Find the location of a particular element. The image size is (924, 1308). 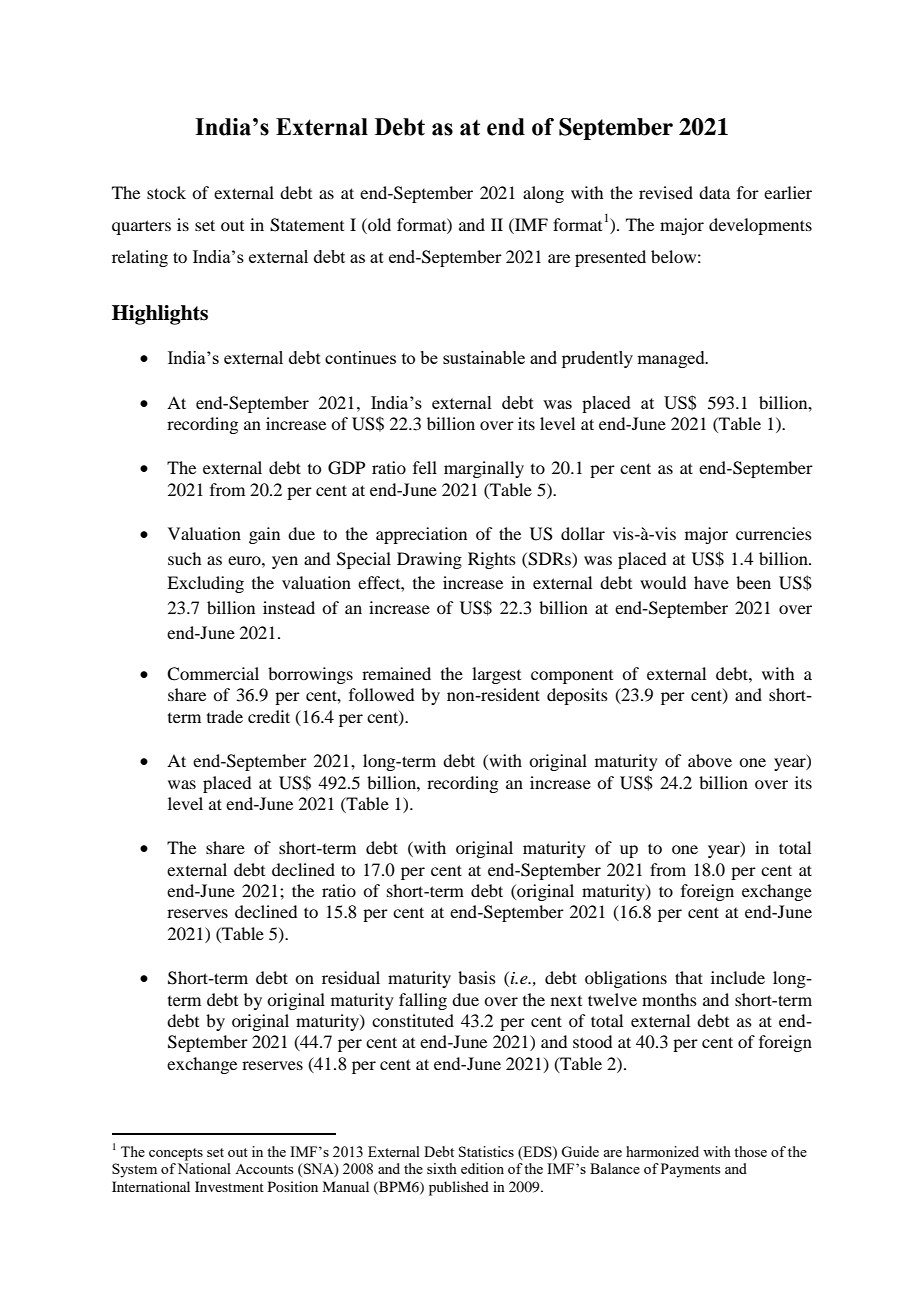

Commercial is located at coordinates (213, 674).
